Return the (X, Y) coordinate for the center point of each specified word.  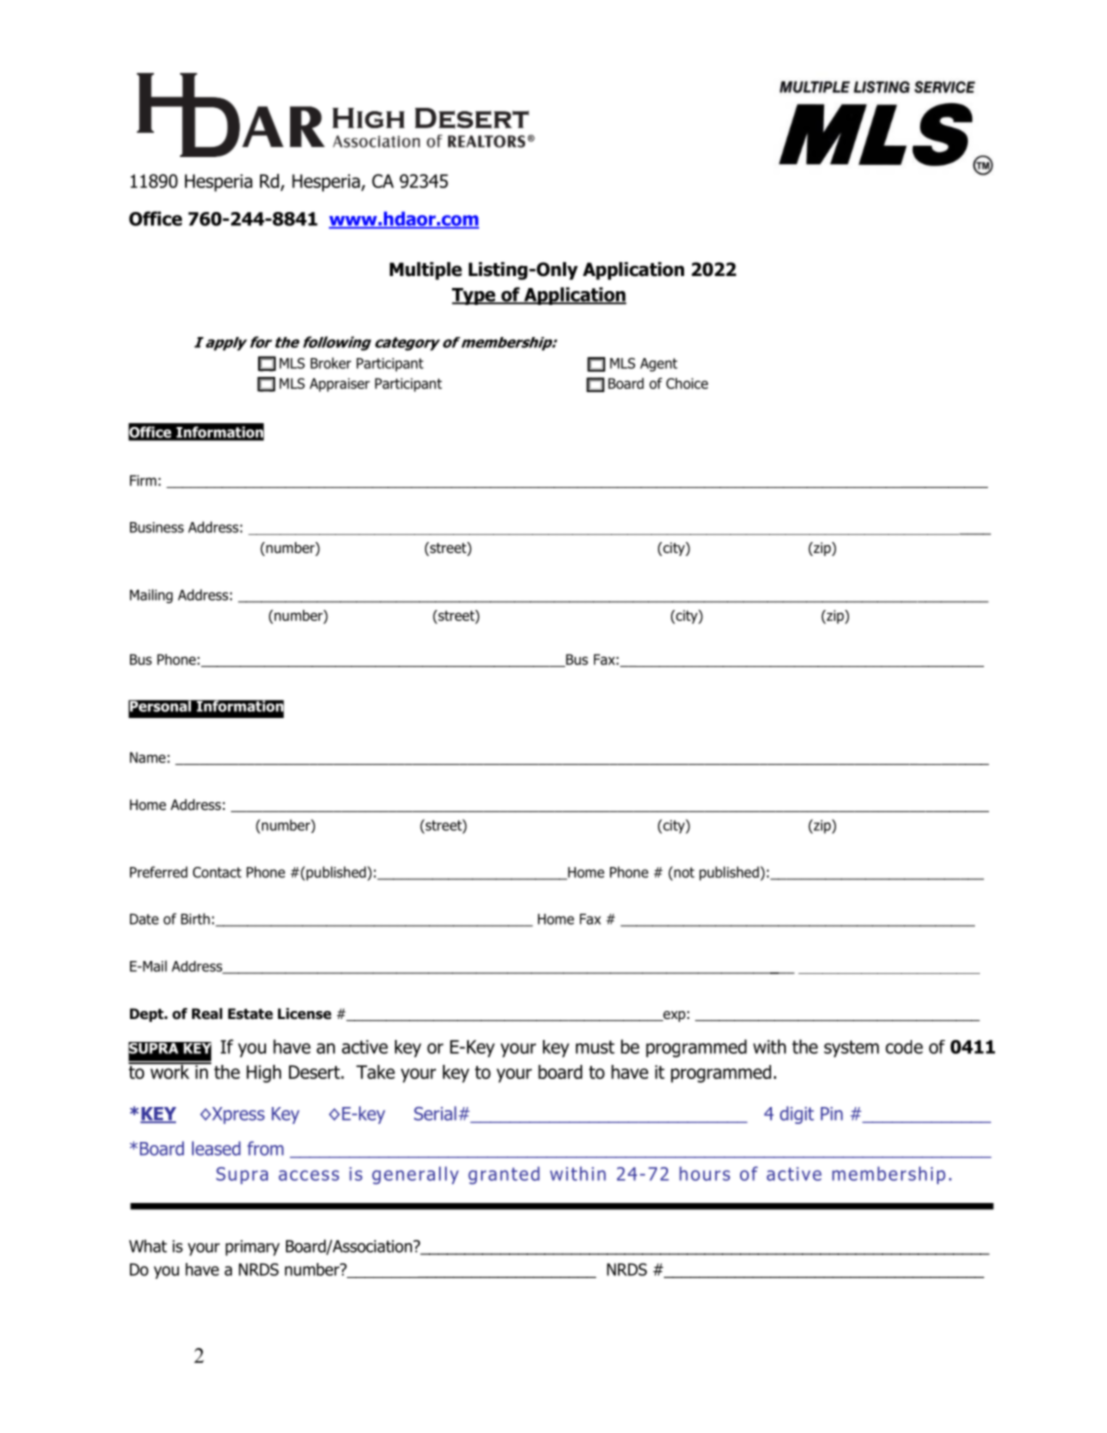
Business (157, 527)
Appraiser (340, 385)
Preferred (159, 872)
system (851, 1048)
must (595, 1047)
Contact (217, 872)
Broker (331, 363)
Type (475, 296)
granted (504, 1175)
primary (253, 1248)
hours (704, 1173)
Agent (659, 365)
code (904, 1047)
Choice (687, 383)
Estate (250, 1014)
